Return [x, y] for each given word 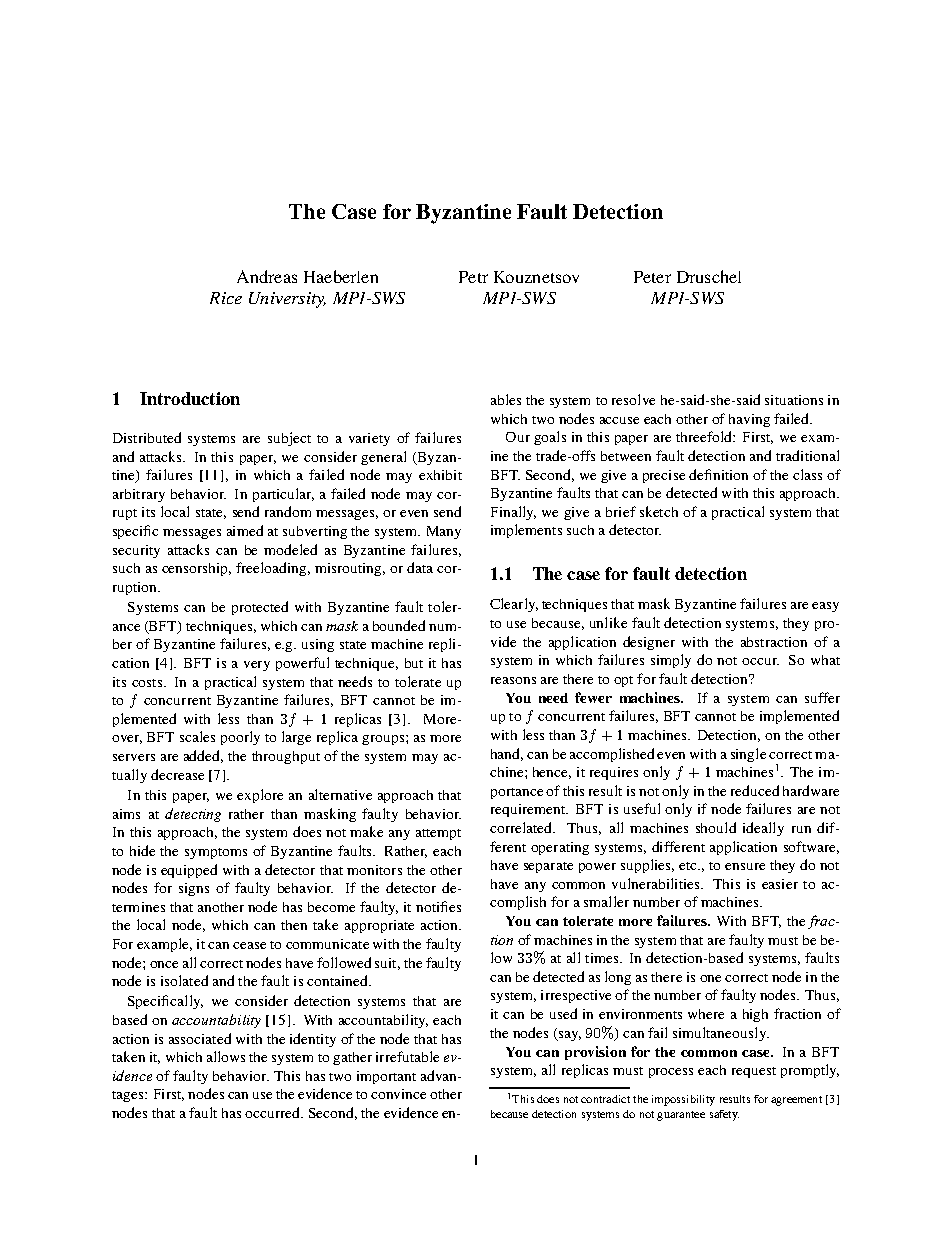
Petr [473, 277]
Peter [652, 277]
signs [194, 889]
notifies [438, 906]
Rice [226, 298]
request [754, 1072]
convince [398, 1094]
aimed [245, 530]
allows [226, 1056]
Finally [513, 513]
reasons [513, 680]
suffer [822, 697]
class [807, 474]
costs [147, 683]
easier [780, 884]
